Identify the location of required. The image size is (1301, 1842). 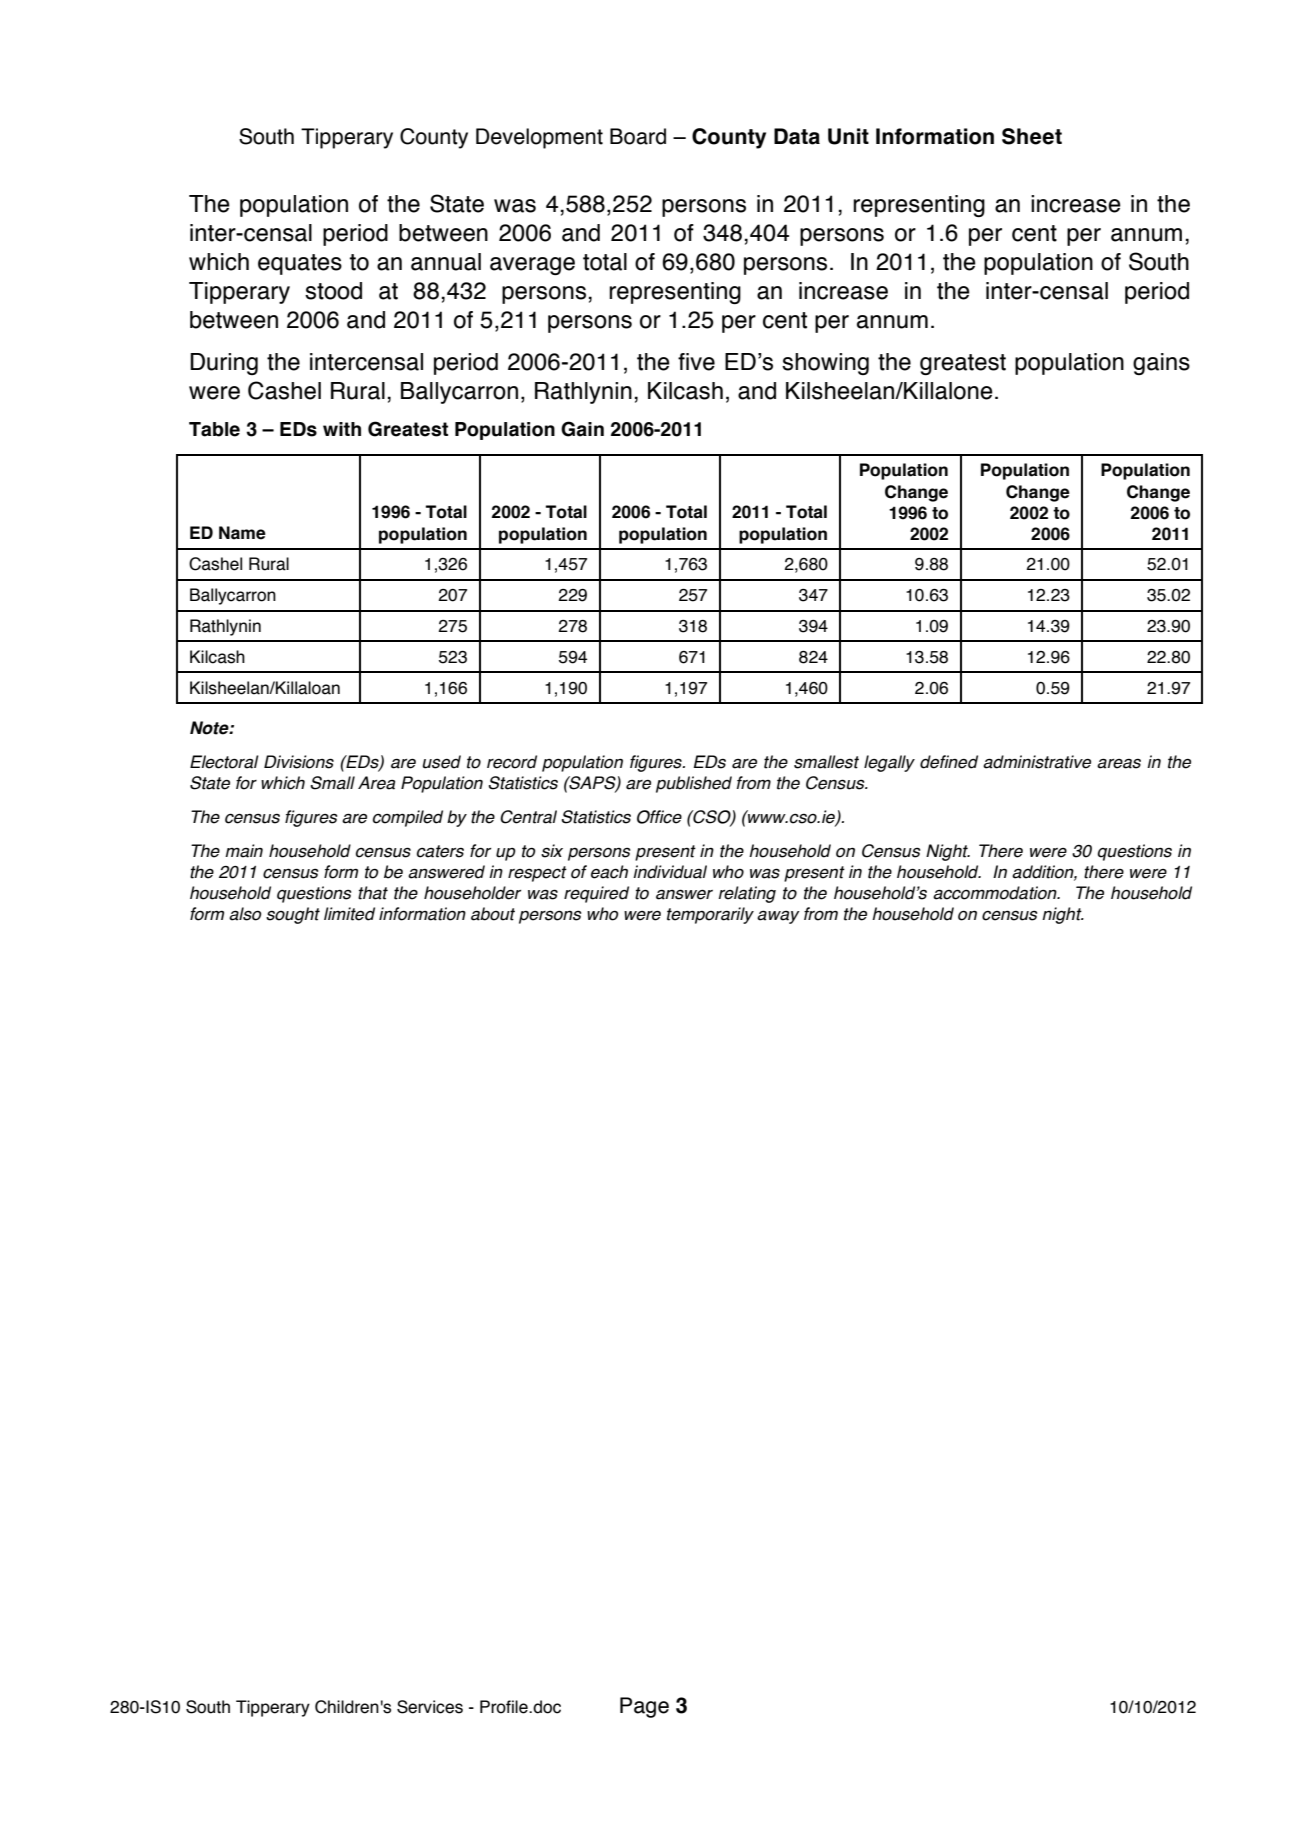
(596, 894).
